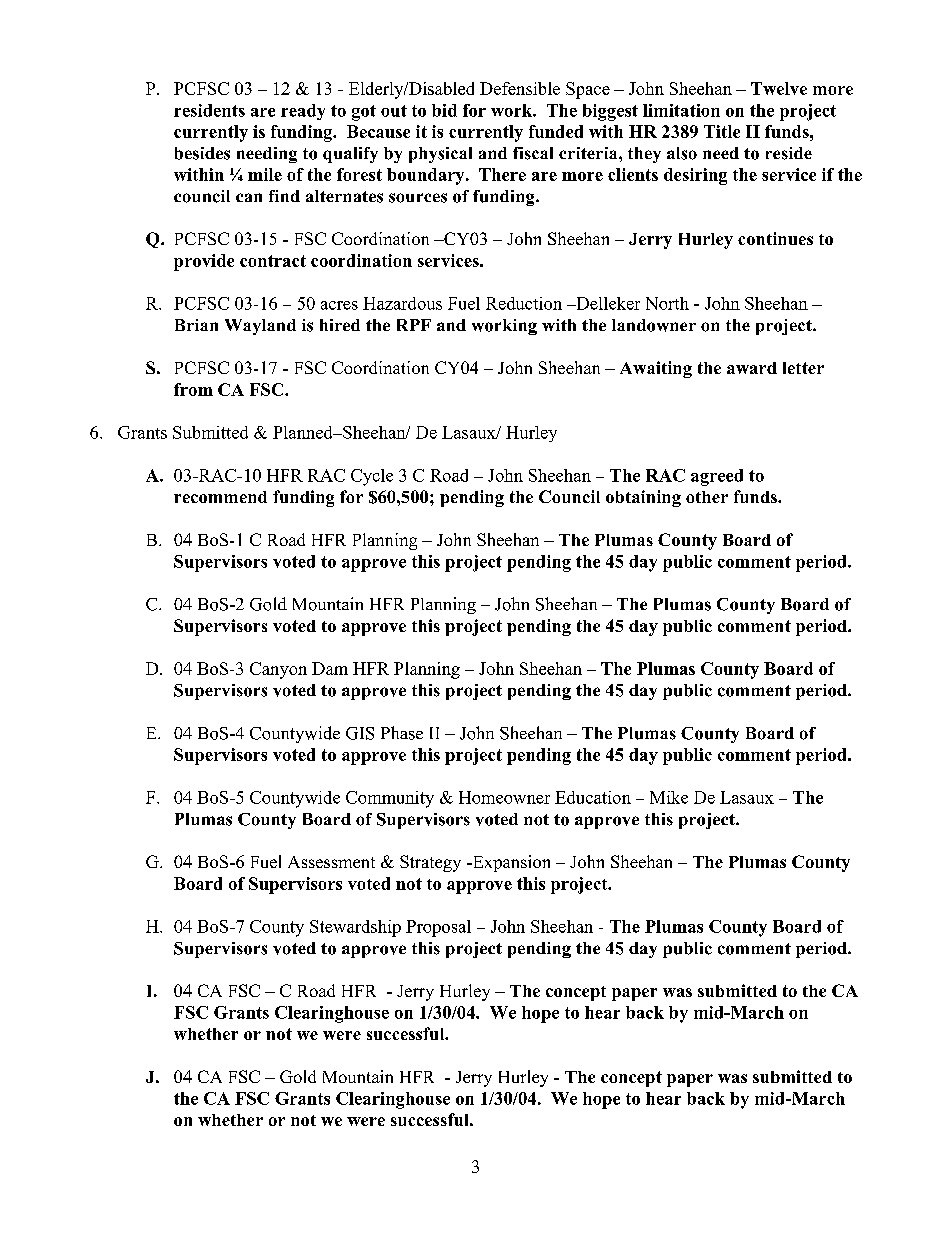 The width and height of the document is (952, 1233). I want to click on Defensible, so click(520, 88).
